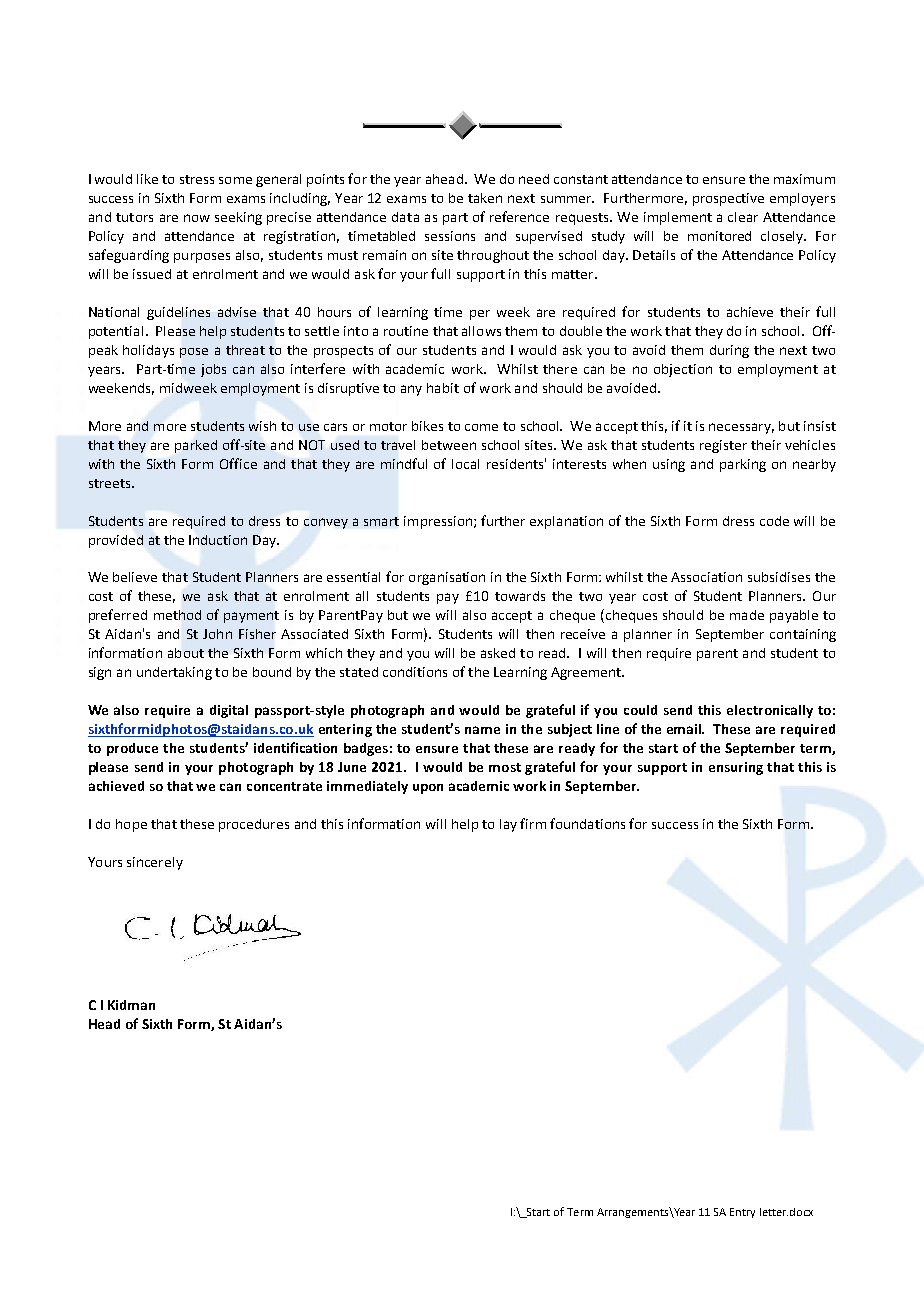  What do you see at coordinates (736, 768) in the page?
I see `ensuring` at bounding box center [736, 768].
